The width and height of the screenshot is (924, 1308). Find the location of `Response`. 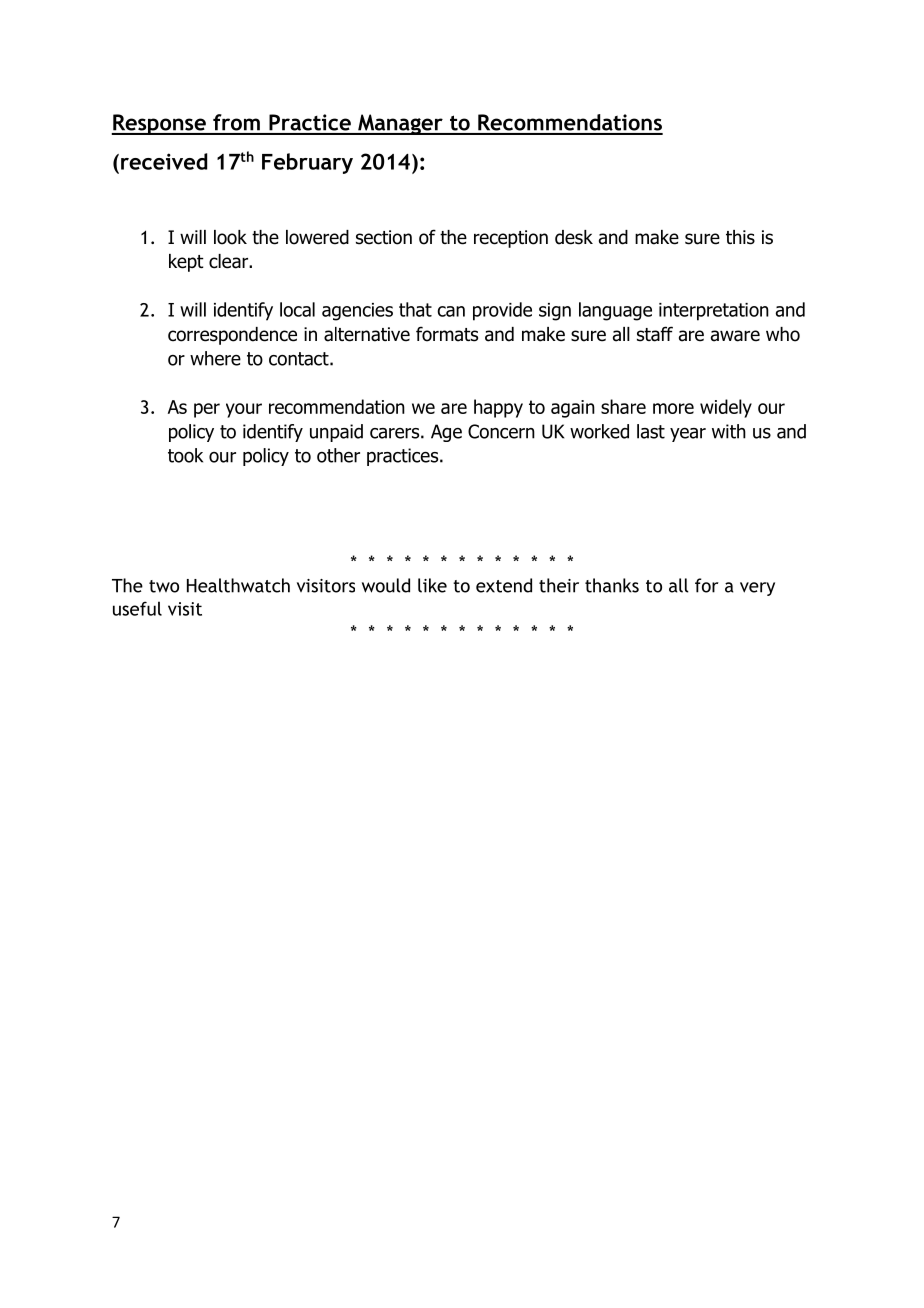

Response is located at coordinates (159, 124).
